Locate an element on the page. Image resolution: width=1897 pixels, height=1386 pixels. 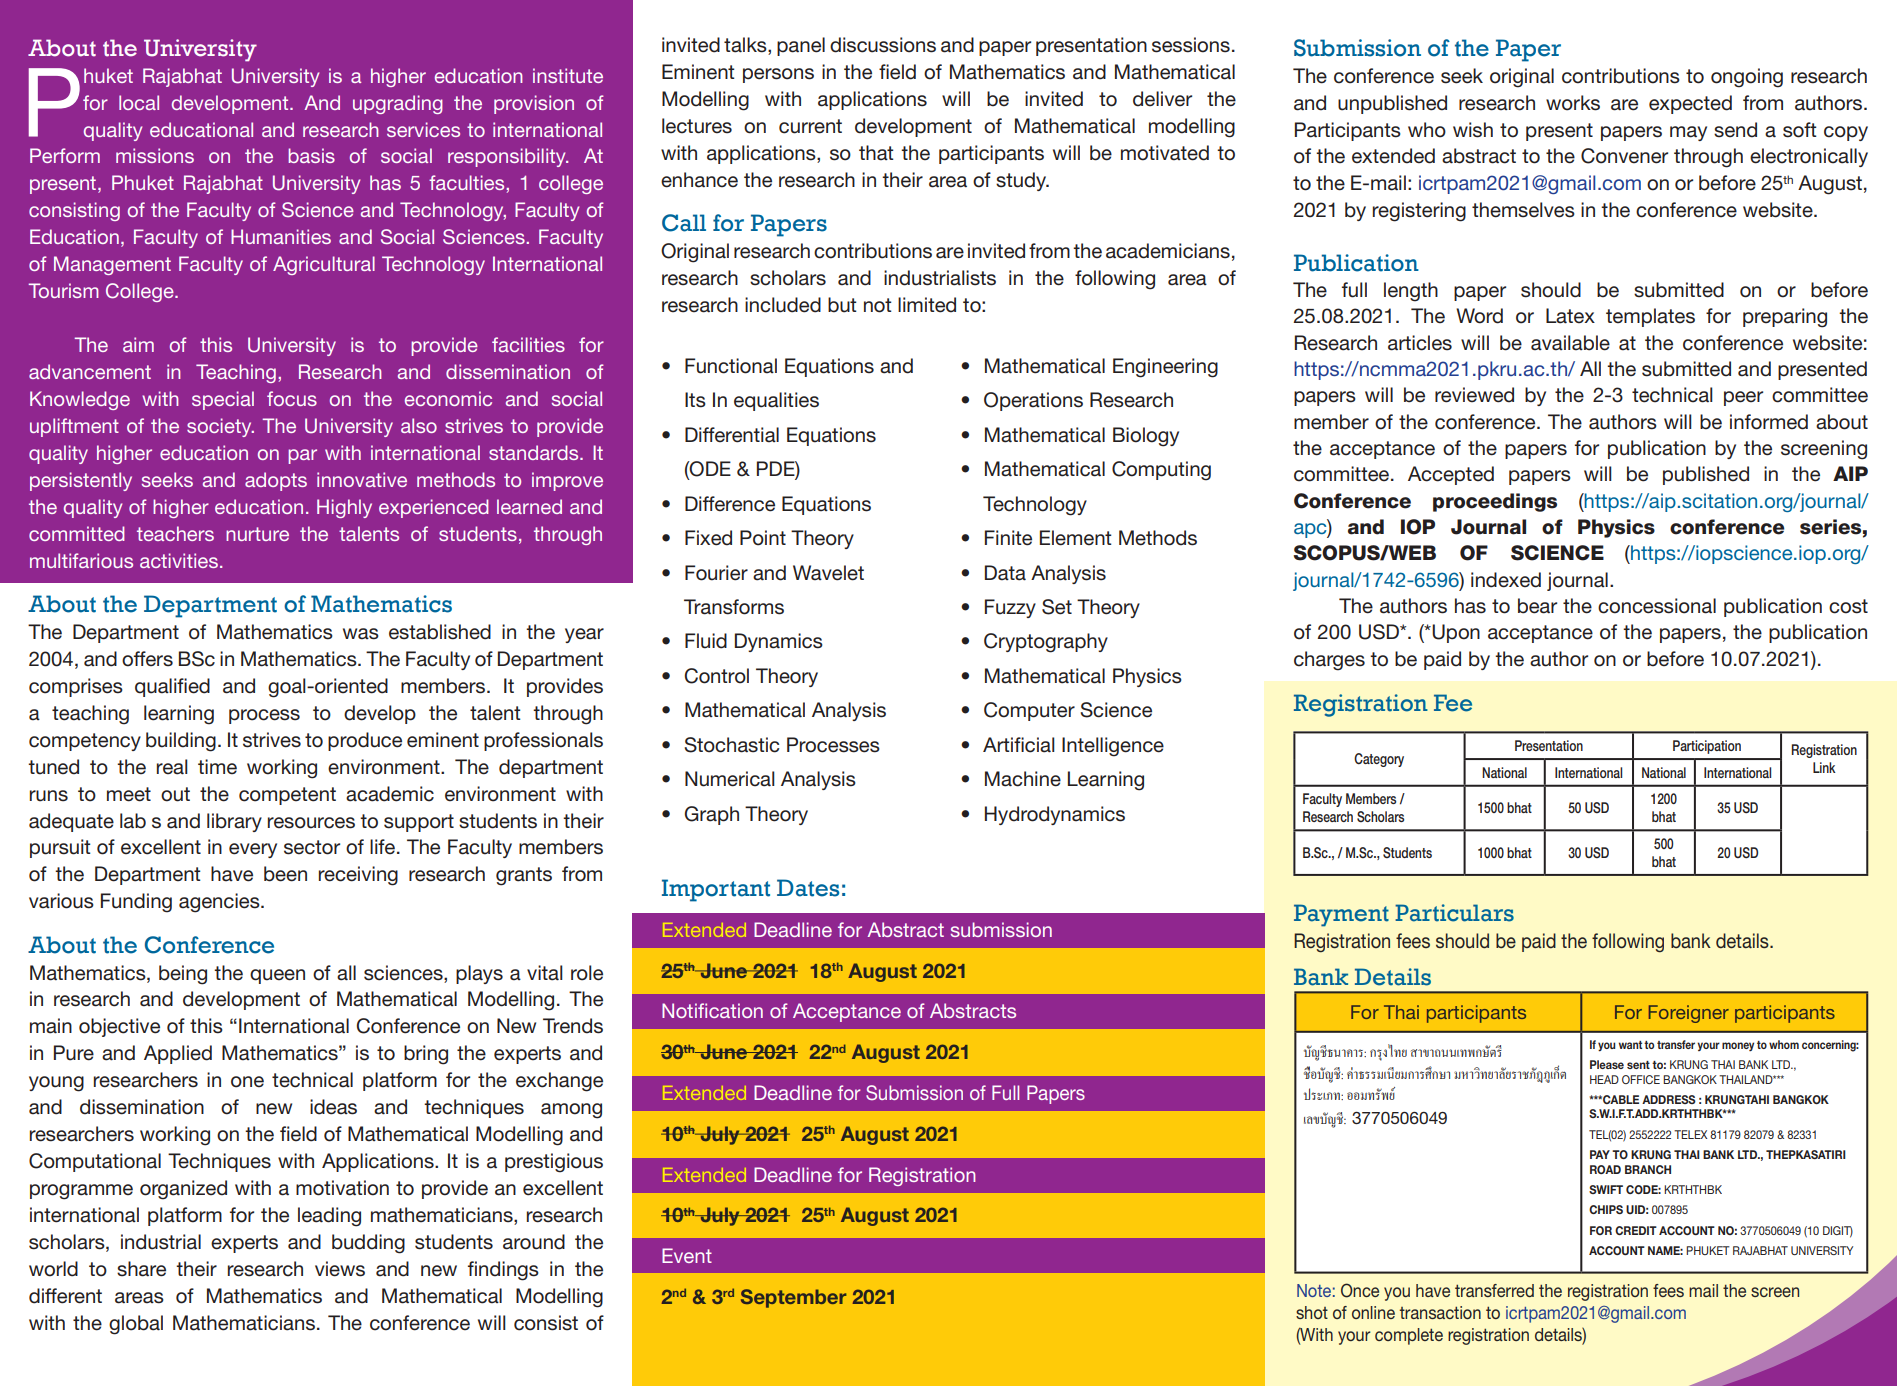
Particulars is located at coordinates (1454, 913).
